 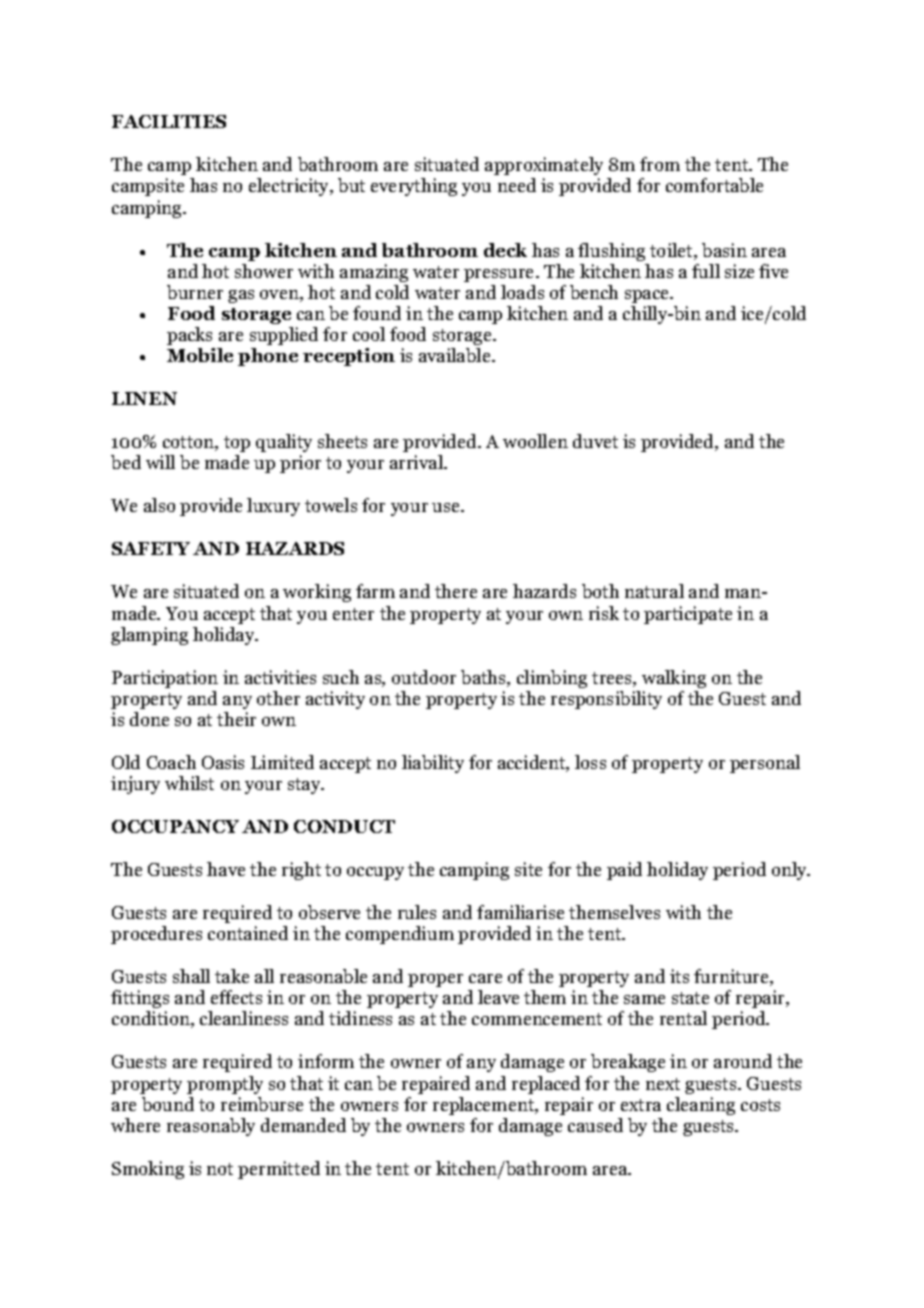 What do you see at coordinates (169, 121) in the image?
I see `FACILITIES` at bounding box center [169, 121].
